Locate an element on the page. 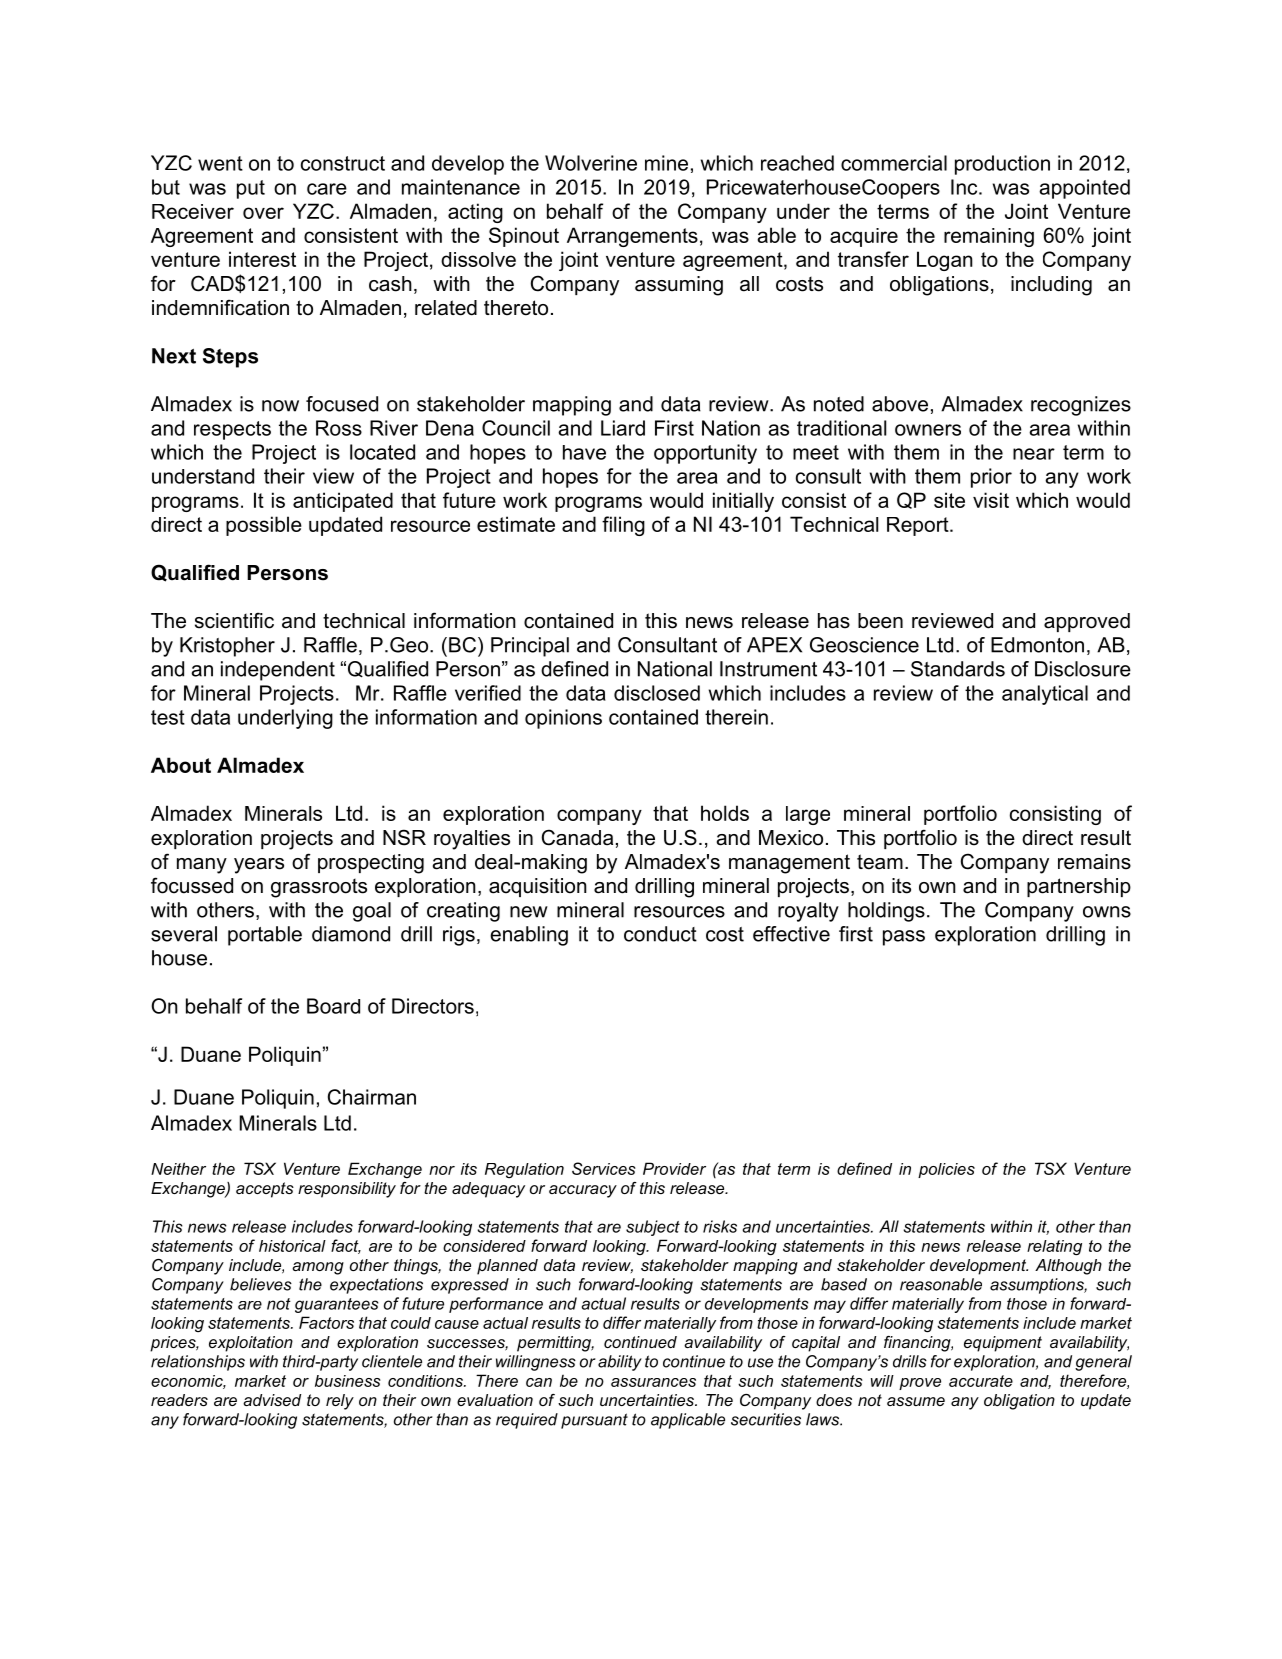  Arrangements is located at coordinates (632, 237).
